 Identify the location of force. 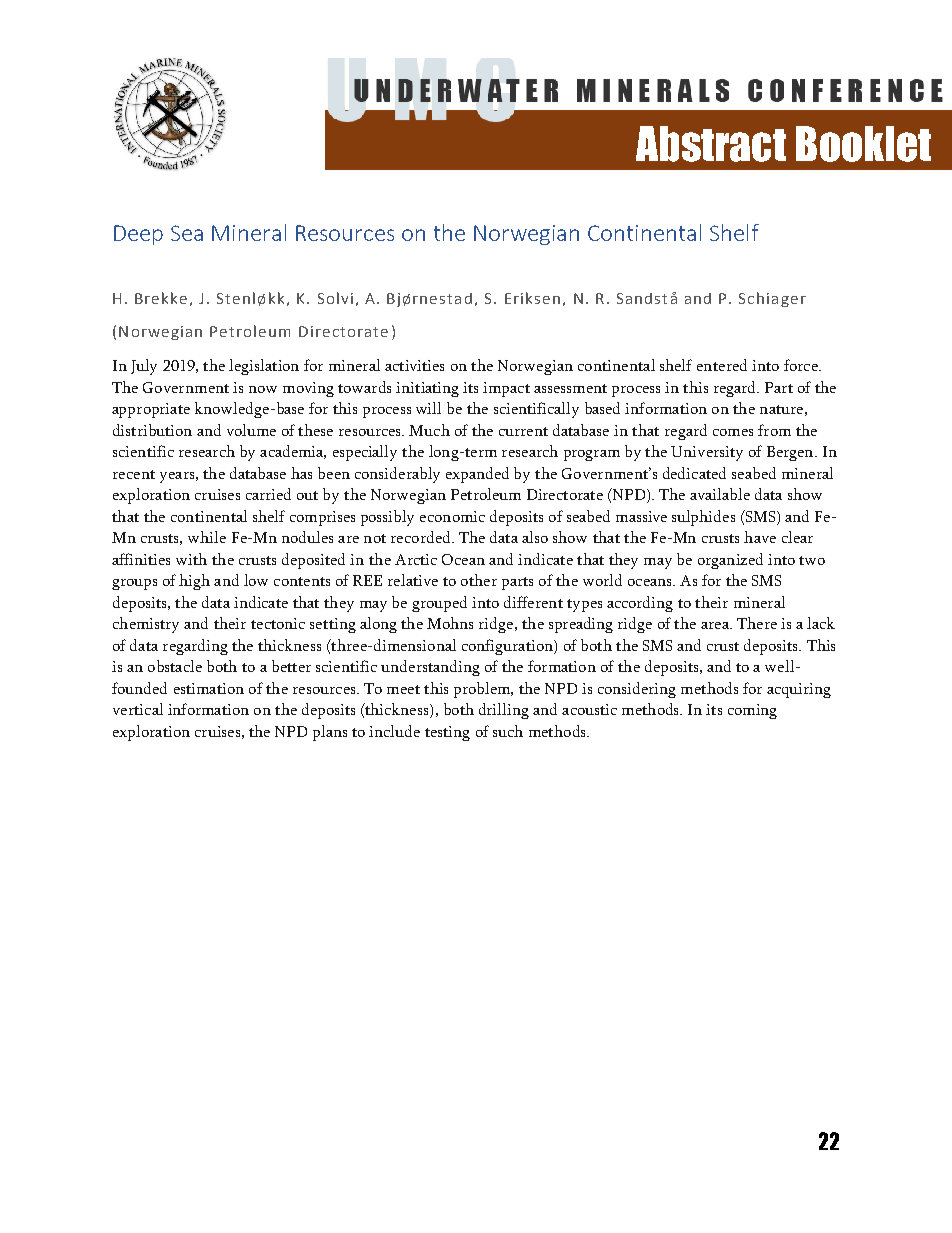
(802, 365).
